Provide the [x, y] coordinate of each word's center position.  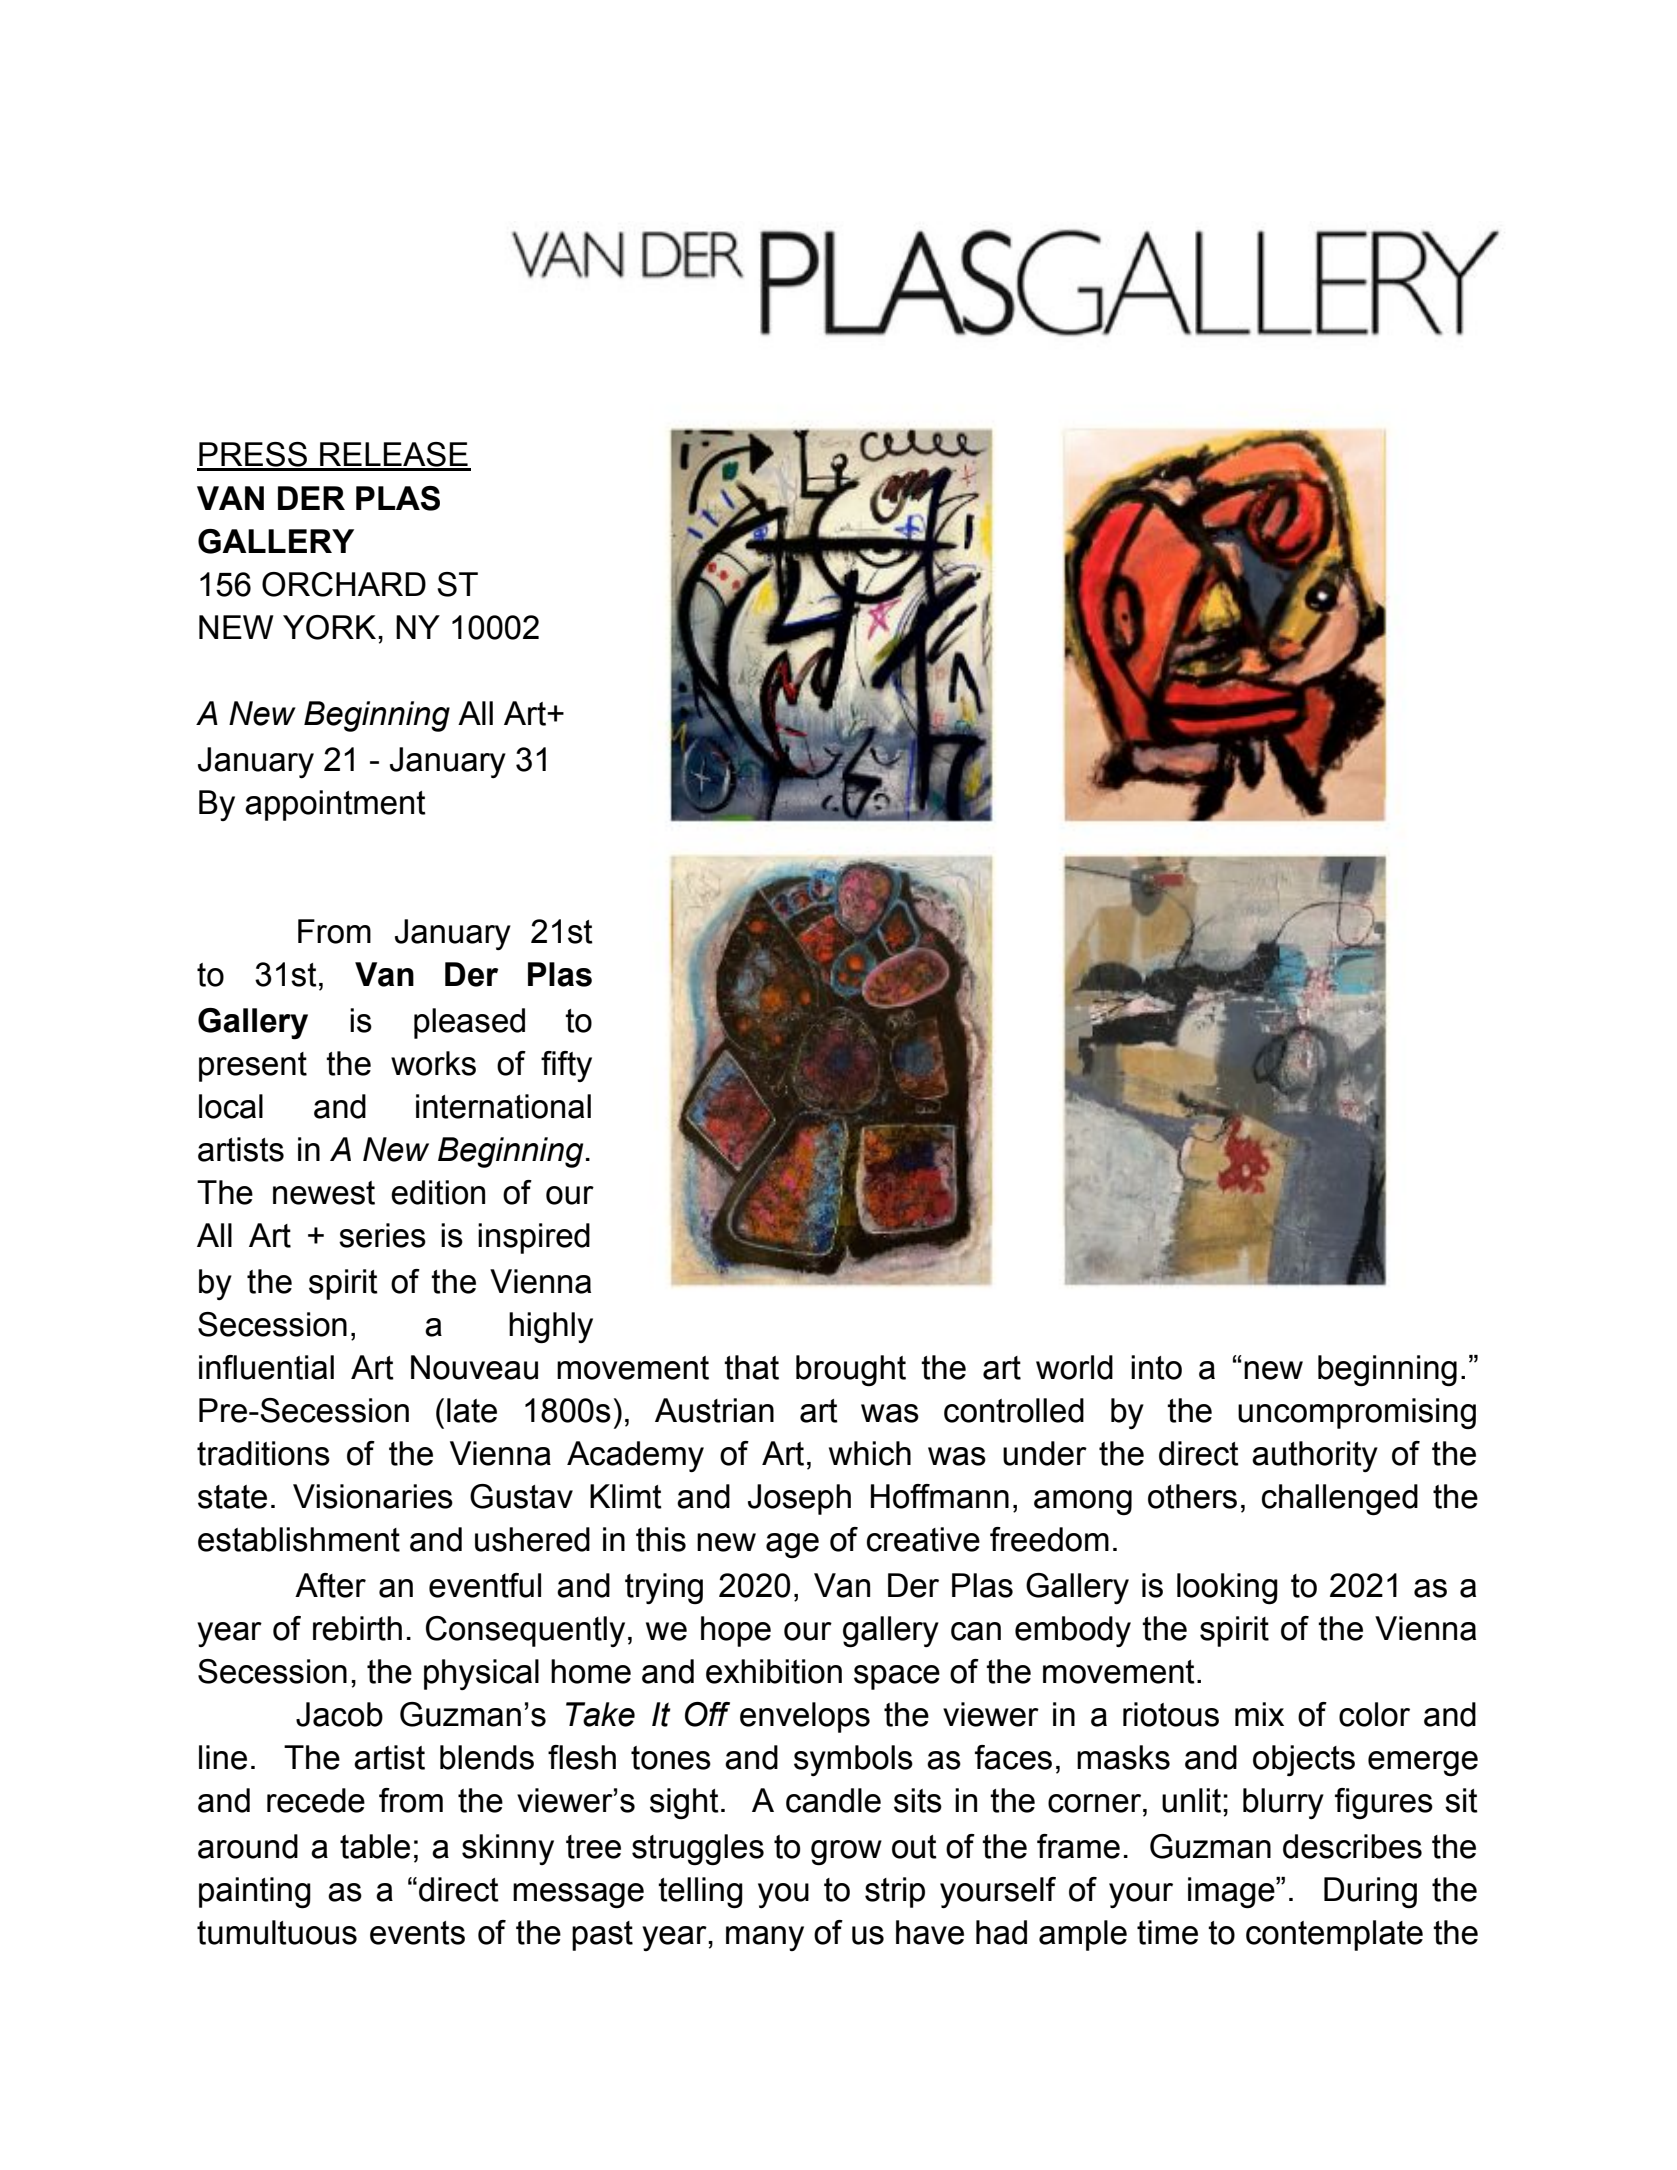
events [417, 1933]
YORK [331, 627]
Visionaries [373, 1496]
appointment [335, 805]
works [433, 1063]
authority [1315, 1456]
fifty [566, 1066]
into [1156, 1367]
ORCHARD [344, 584]
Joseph [799, 1499]
